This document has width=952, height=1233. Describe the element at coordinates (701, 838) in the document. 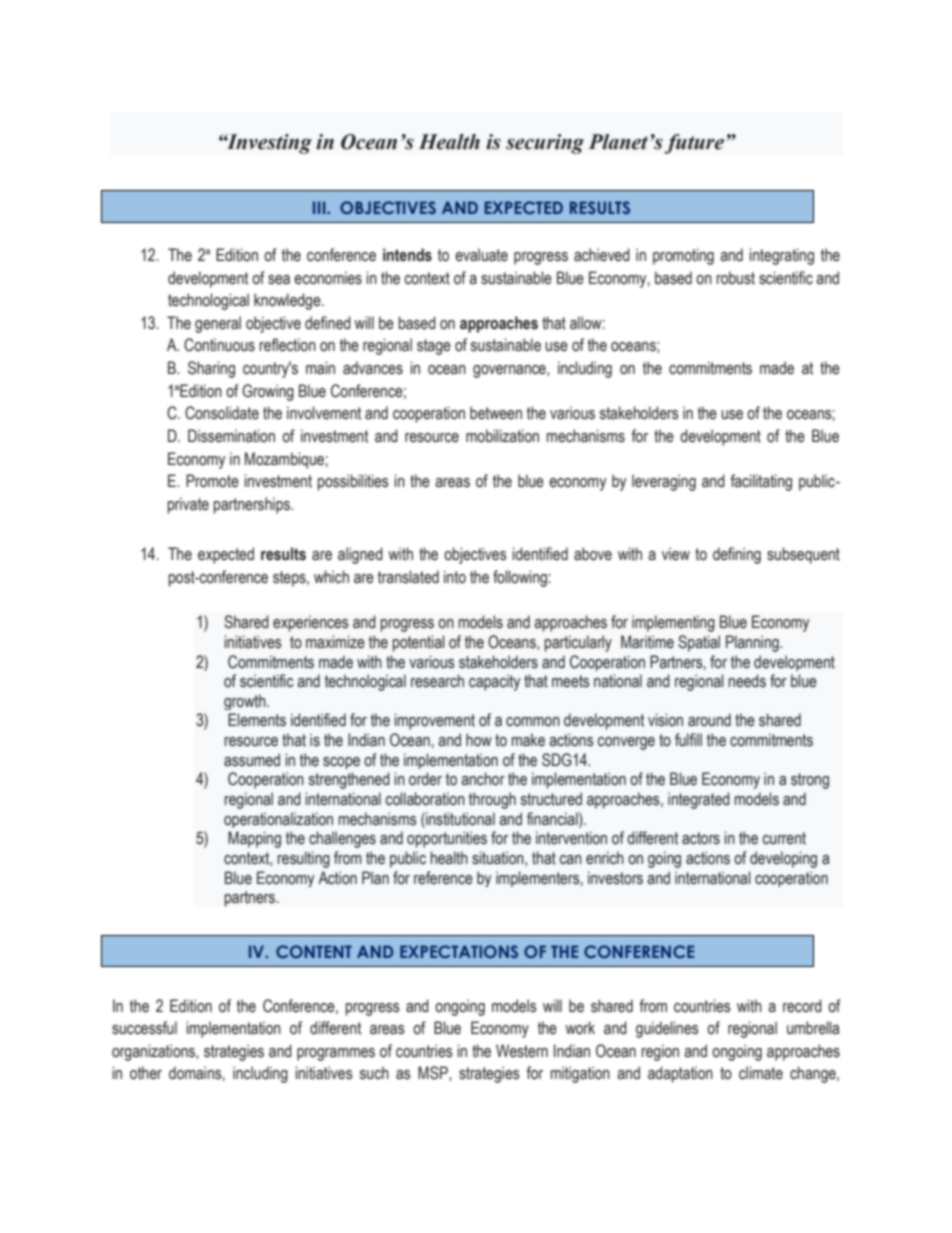

I see `actors` at that location.
